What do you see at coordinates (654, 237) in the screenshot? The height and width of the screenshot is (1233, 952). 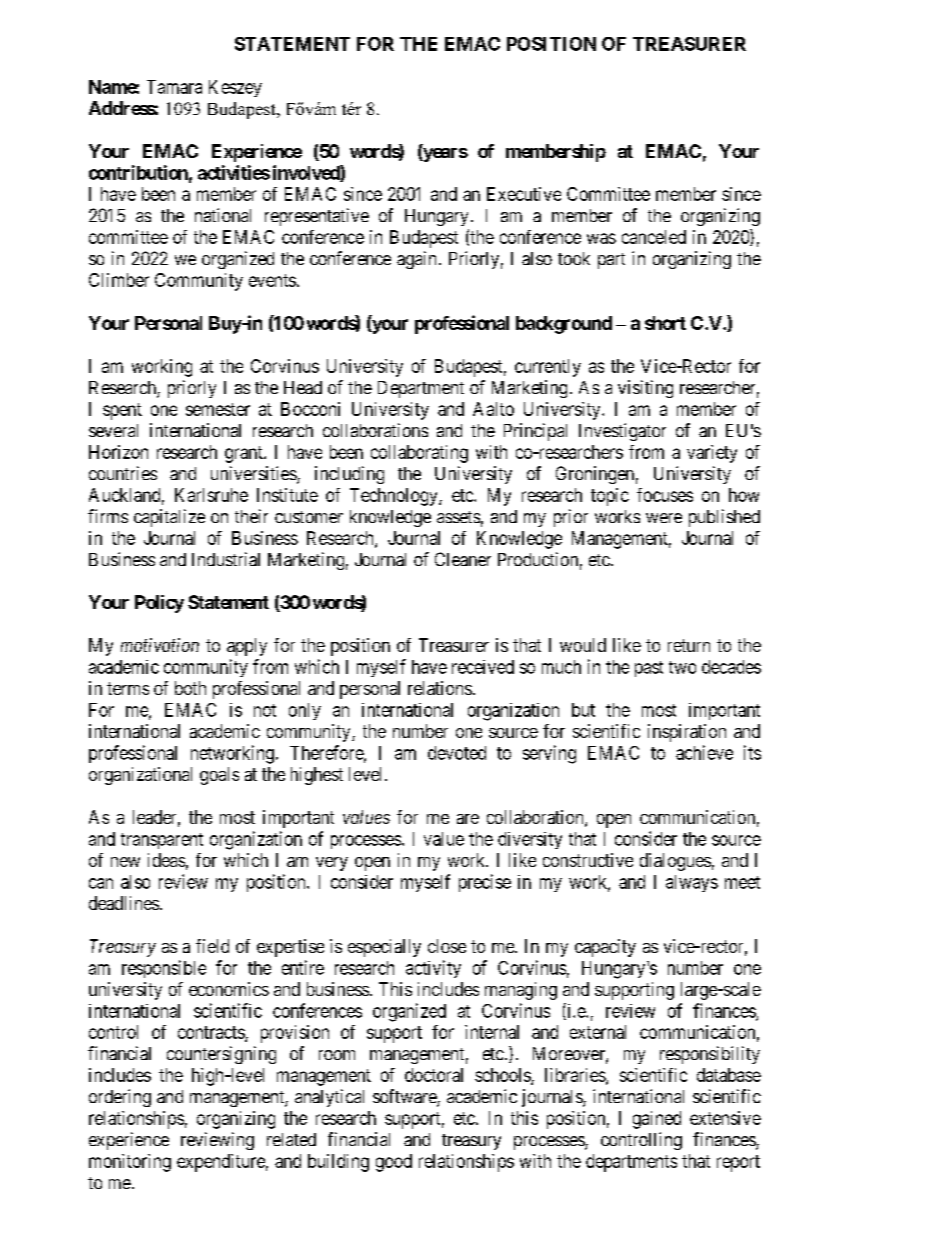 I see `canceled` at bounding box center [654, 237].
